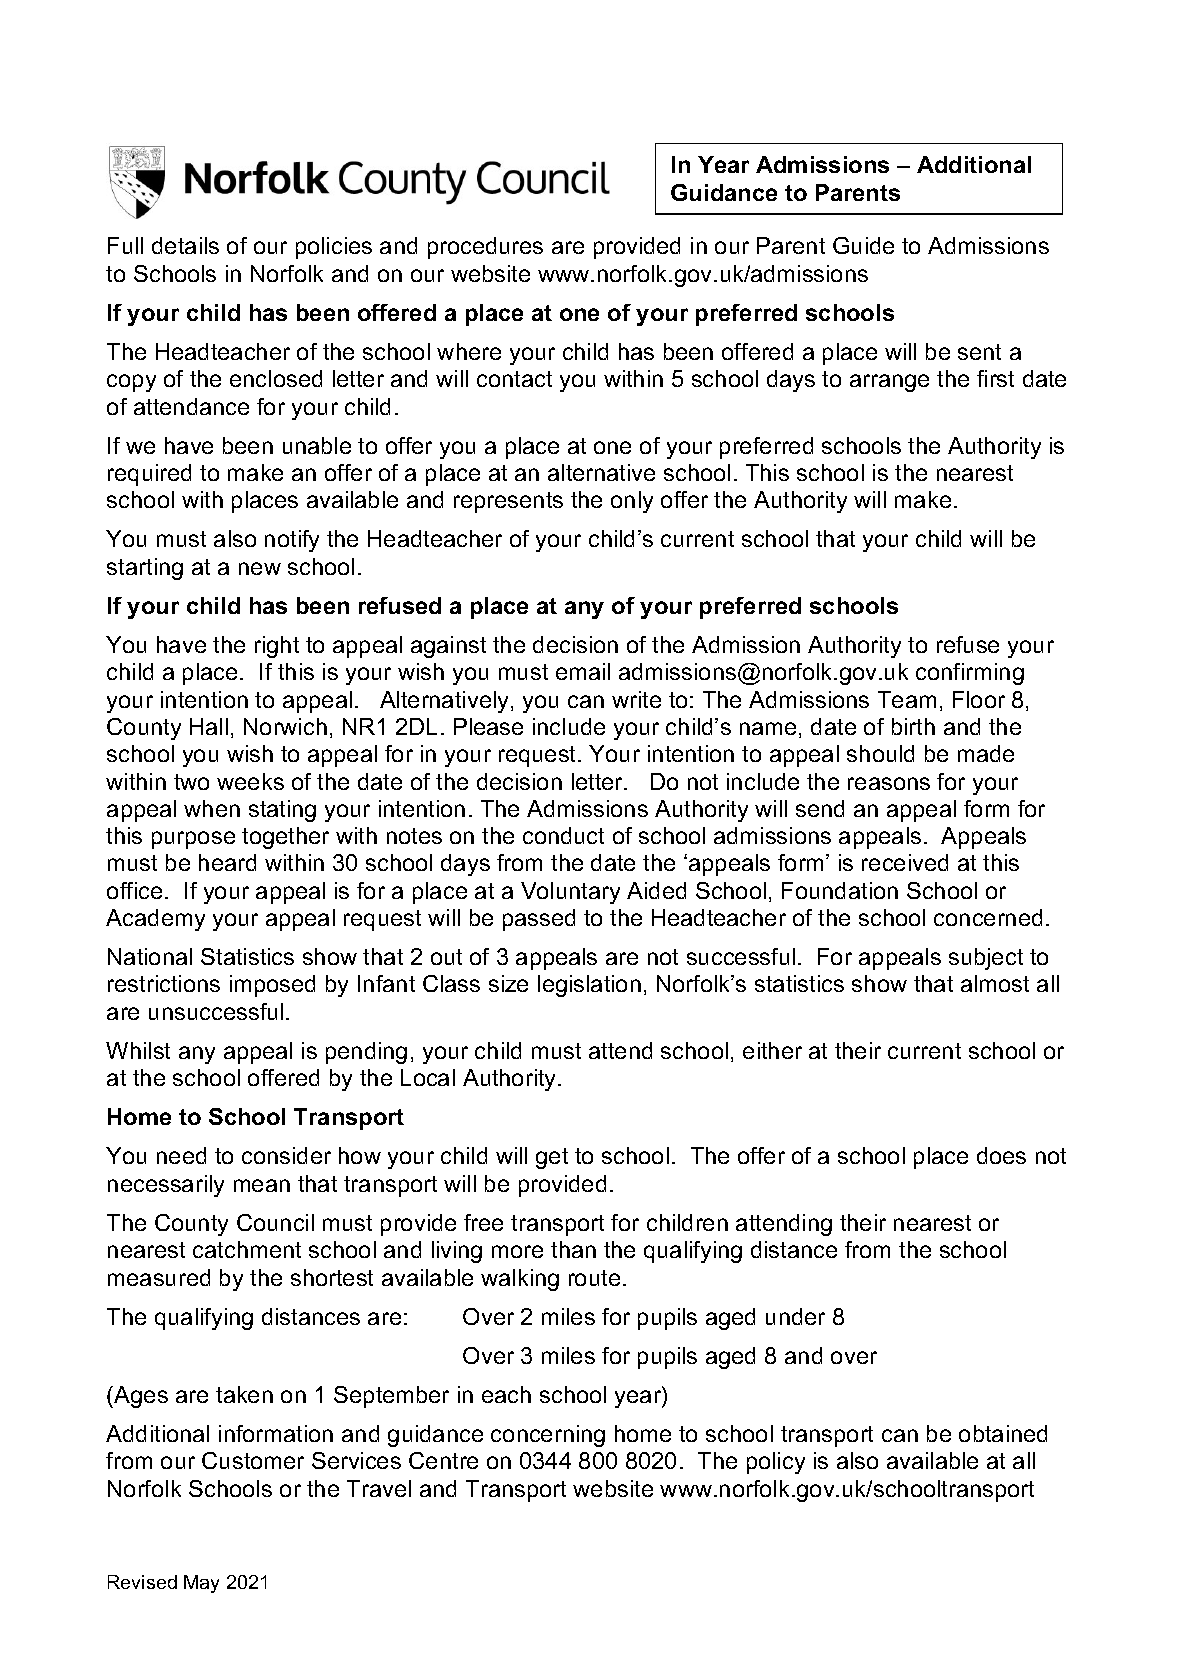  What do you see at coordinates (185, 245) in the image?
I see `details` at bounding box center [185, 245].
